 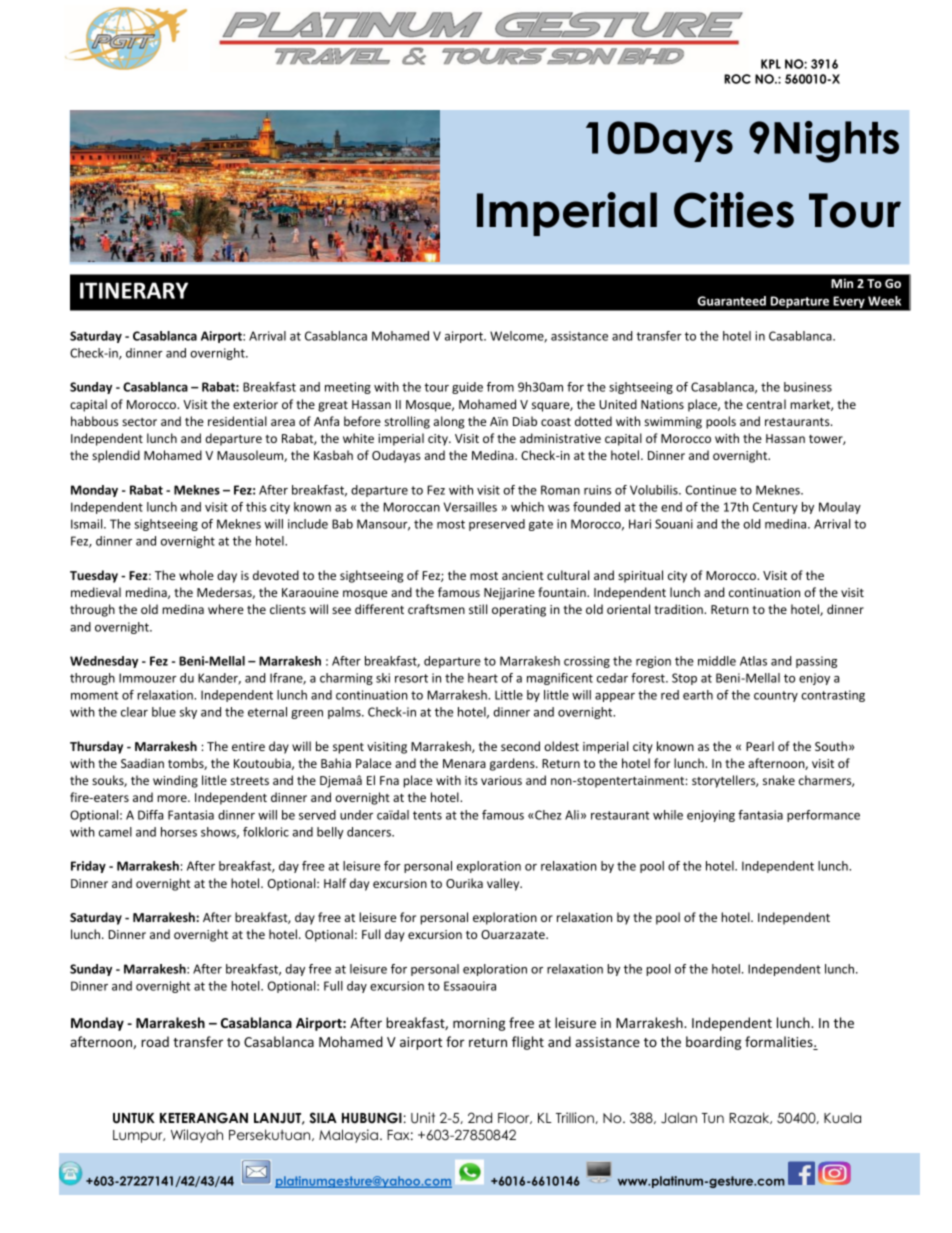 What do you see at coordinates (134, 290) in the page?
I see `ITINERARY` at bounding box center [134, 290].
